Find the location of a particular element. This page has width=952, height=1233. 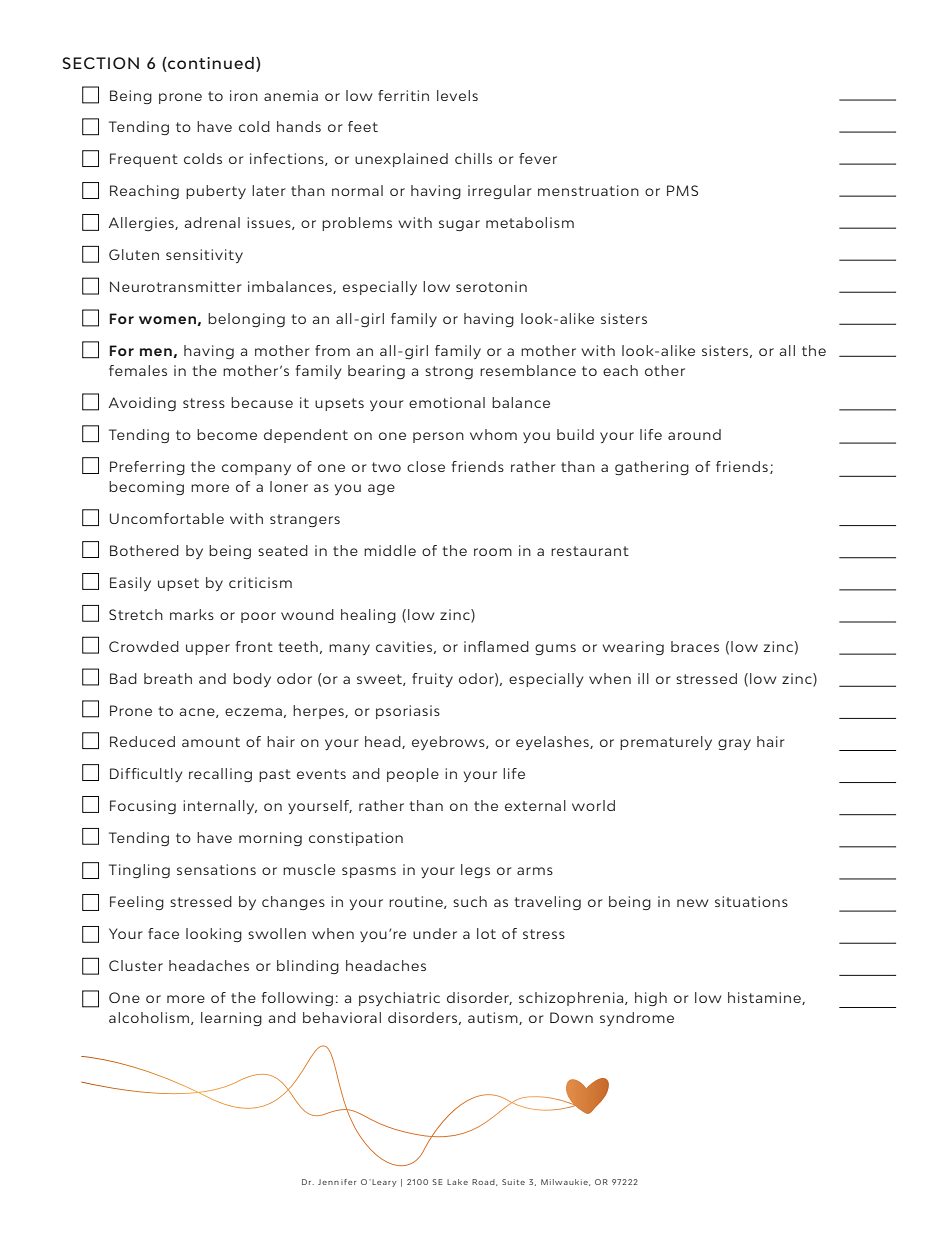

levels is located at coordinates (457, 95).
